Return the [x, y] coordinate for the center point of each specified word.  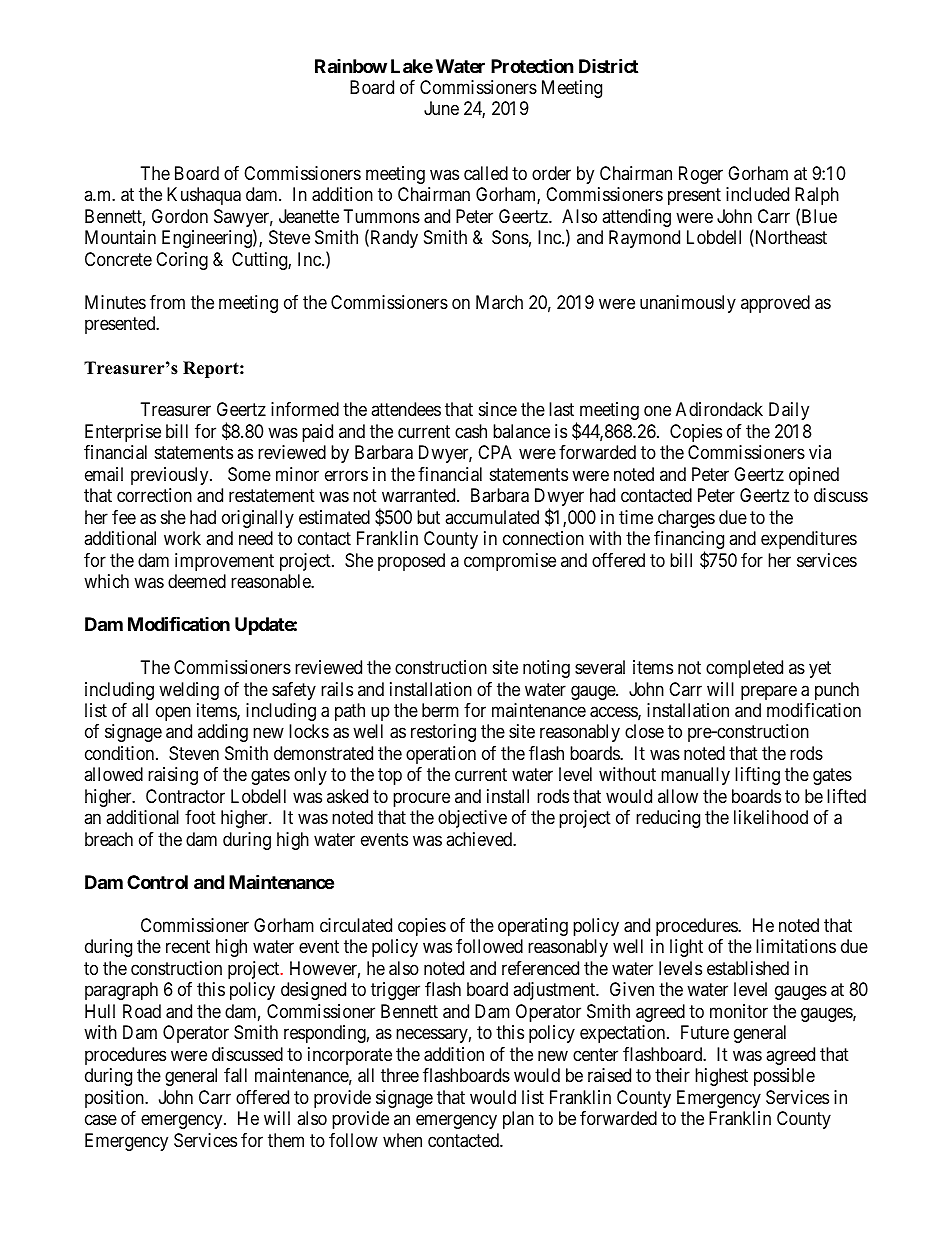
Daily [789, 411]
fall [235, 1075]
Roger [701, 175]
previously [171, 476]
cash [471, 431]
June [441, 108]
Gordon [180, 216]
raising [173, 776]
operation [441, 755]
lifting [757, 776]
